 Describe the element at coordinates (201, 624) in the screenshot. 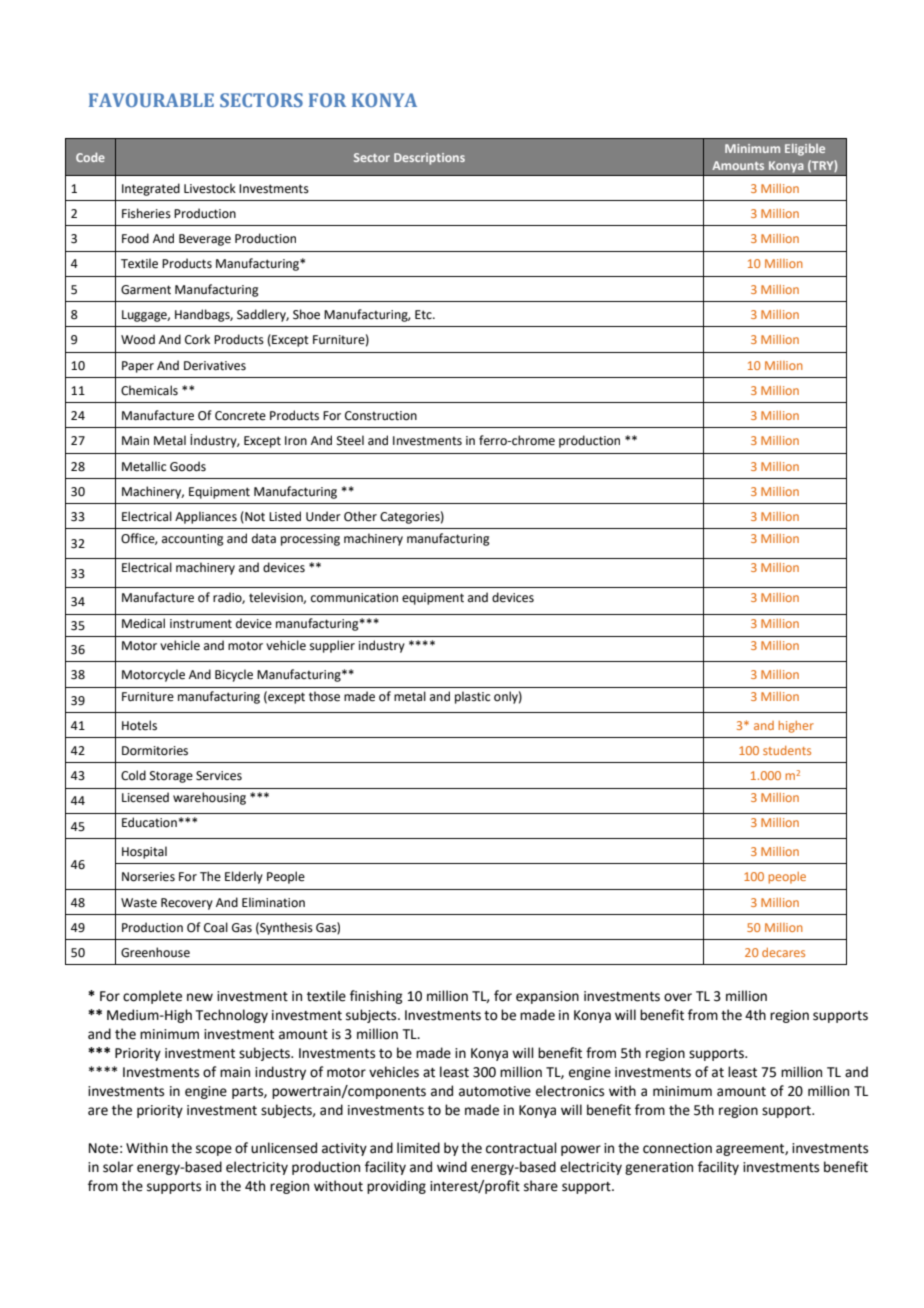

I see `instrument` at that location.
